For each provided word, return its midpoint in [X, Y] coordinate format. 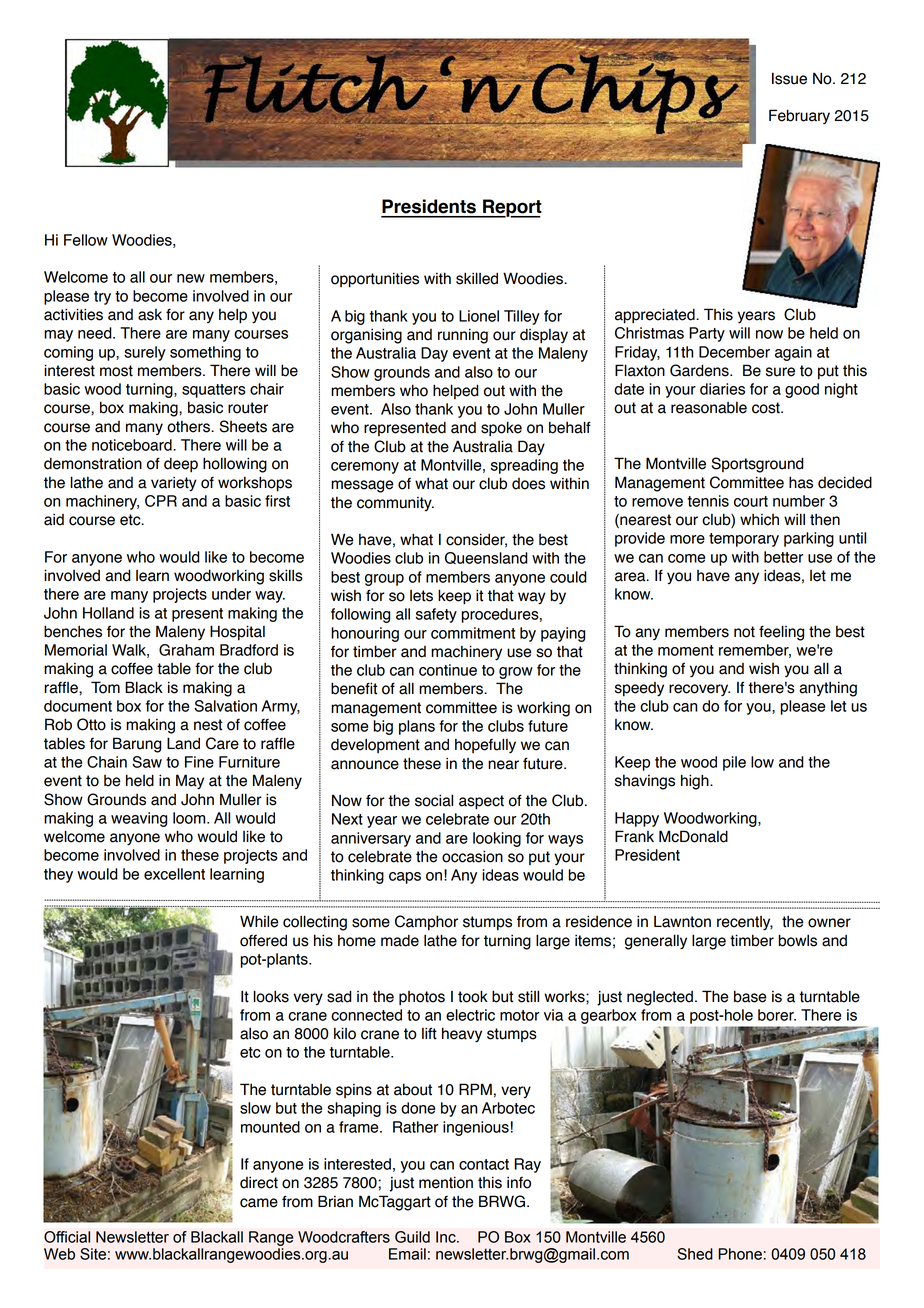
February [799, 116]
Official [67, 1237]
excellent [174, 874]
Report [511, 208]
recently [745, 923]
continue [448, 670]
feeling [781, 633]
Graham [186, 650]
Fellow [86, 240]
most [116, 371]
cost [767, 408]
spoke [501, 429]
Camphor [426, 923]
